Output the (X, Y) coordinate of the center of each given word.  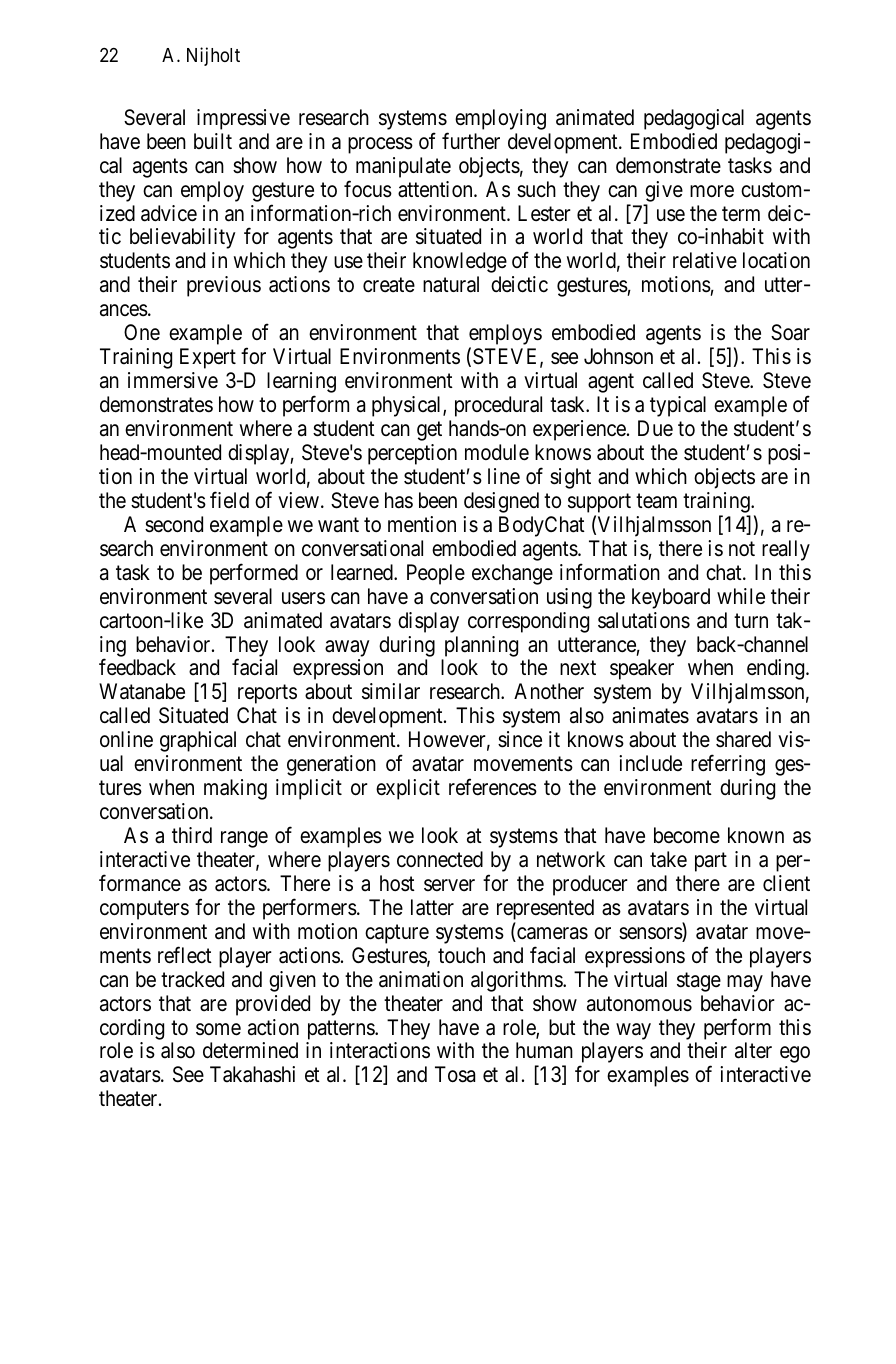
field (229, 499)
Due (655, 428)
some (218, 1029)
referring (728, 765)
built (213, 141)
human (544, 1050)
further (471, 141)
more (712, 191)
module (497, 452)
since (520, 739)
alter (753, 1050)
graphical (198, 741)
